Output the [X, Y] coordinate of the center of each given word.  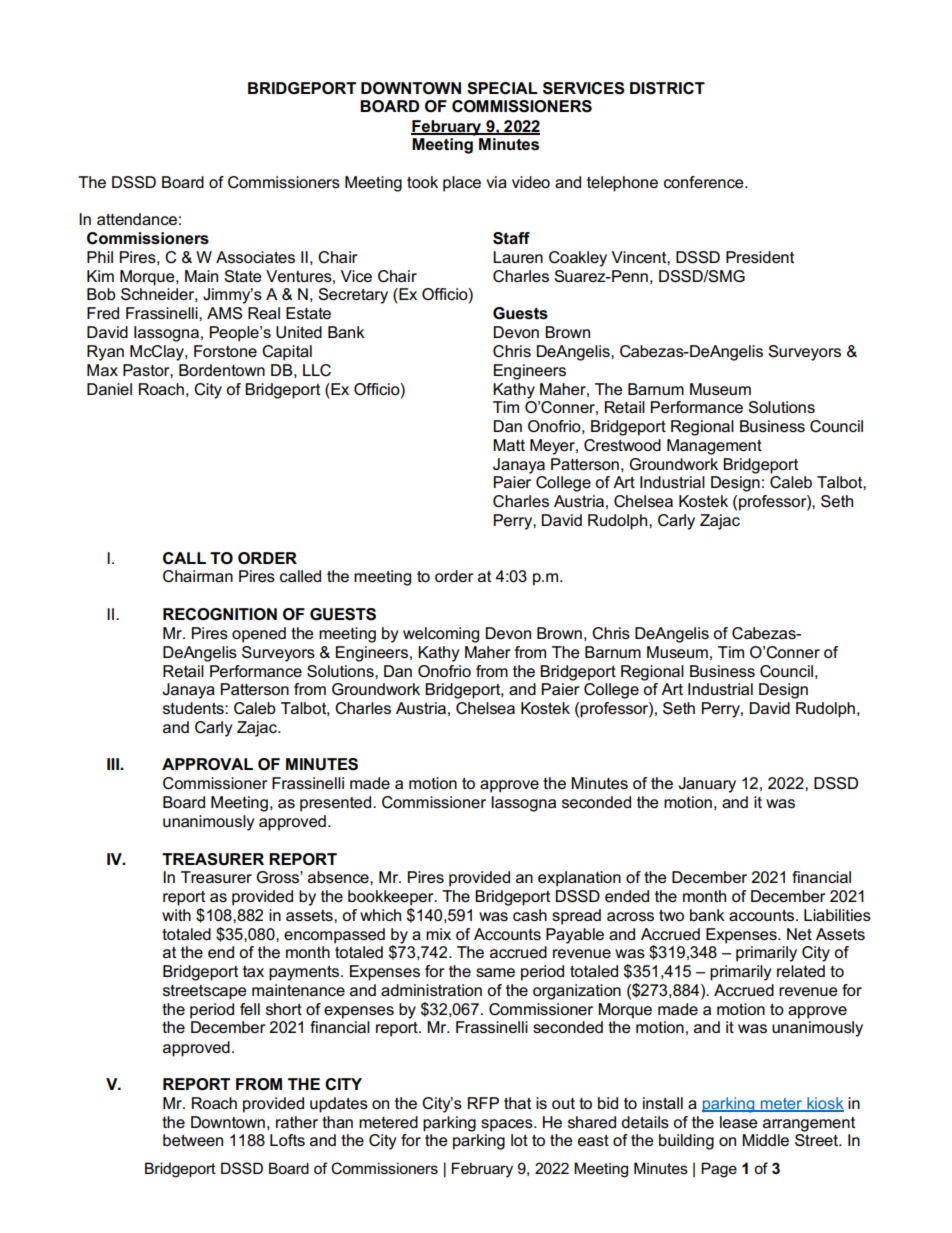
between [193, 1140]
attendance [137, 219]
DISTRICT [667, 88]
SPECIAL [502, 88]
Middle [765, 1140]
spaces [508, 1125]
